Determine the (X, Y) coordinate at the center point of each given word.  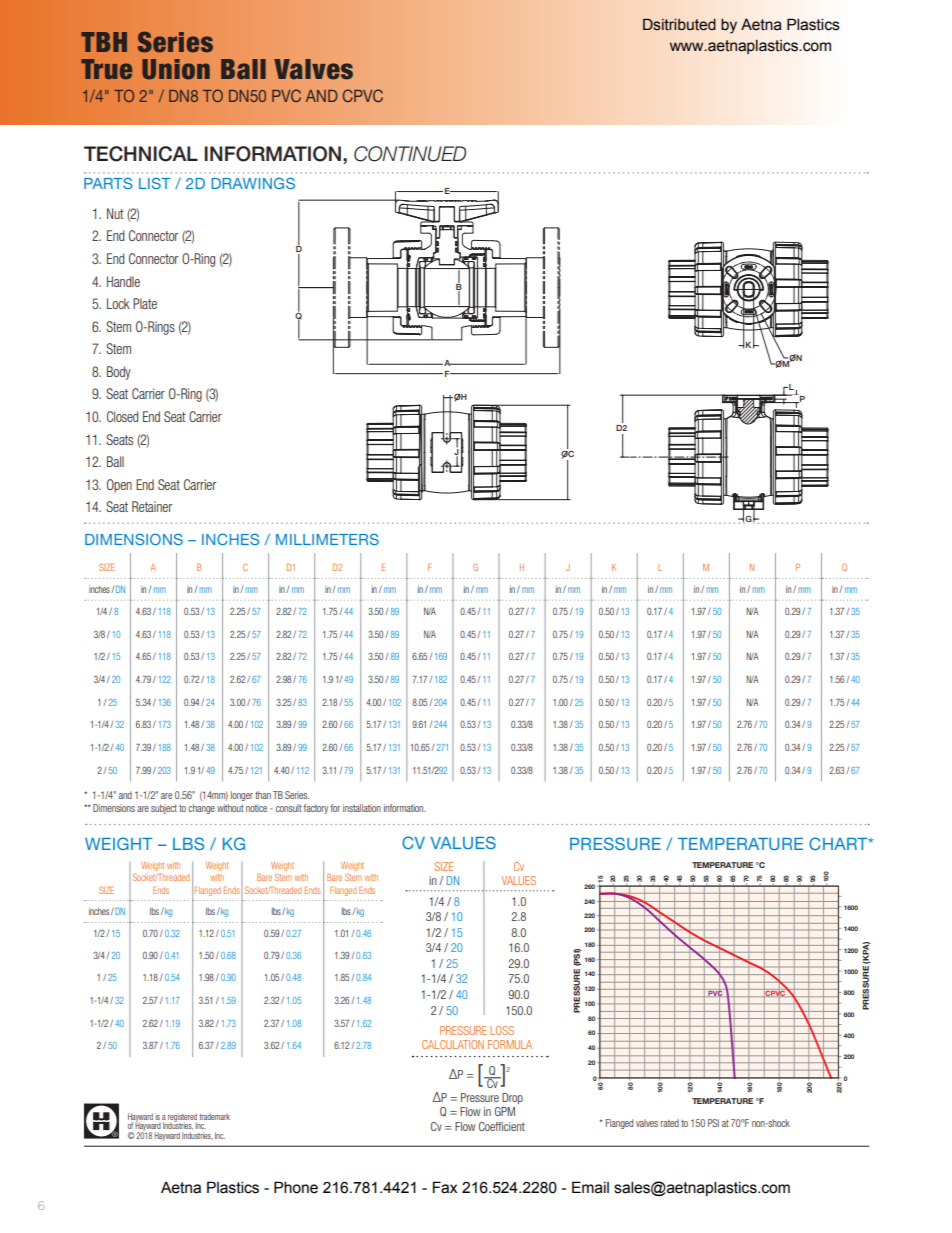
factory (316, 809)
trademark (214, 1116)
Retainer (152, 506)
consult (289, 808)
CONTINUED (410, 154)
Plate (145, 303)
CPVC (363, 95)
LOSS (502, 1030)
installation (362, 808)
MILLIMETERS (327, 539)
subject (164, 809)
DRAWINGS (253, 183)
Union (176, 69)
